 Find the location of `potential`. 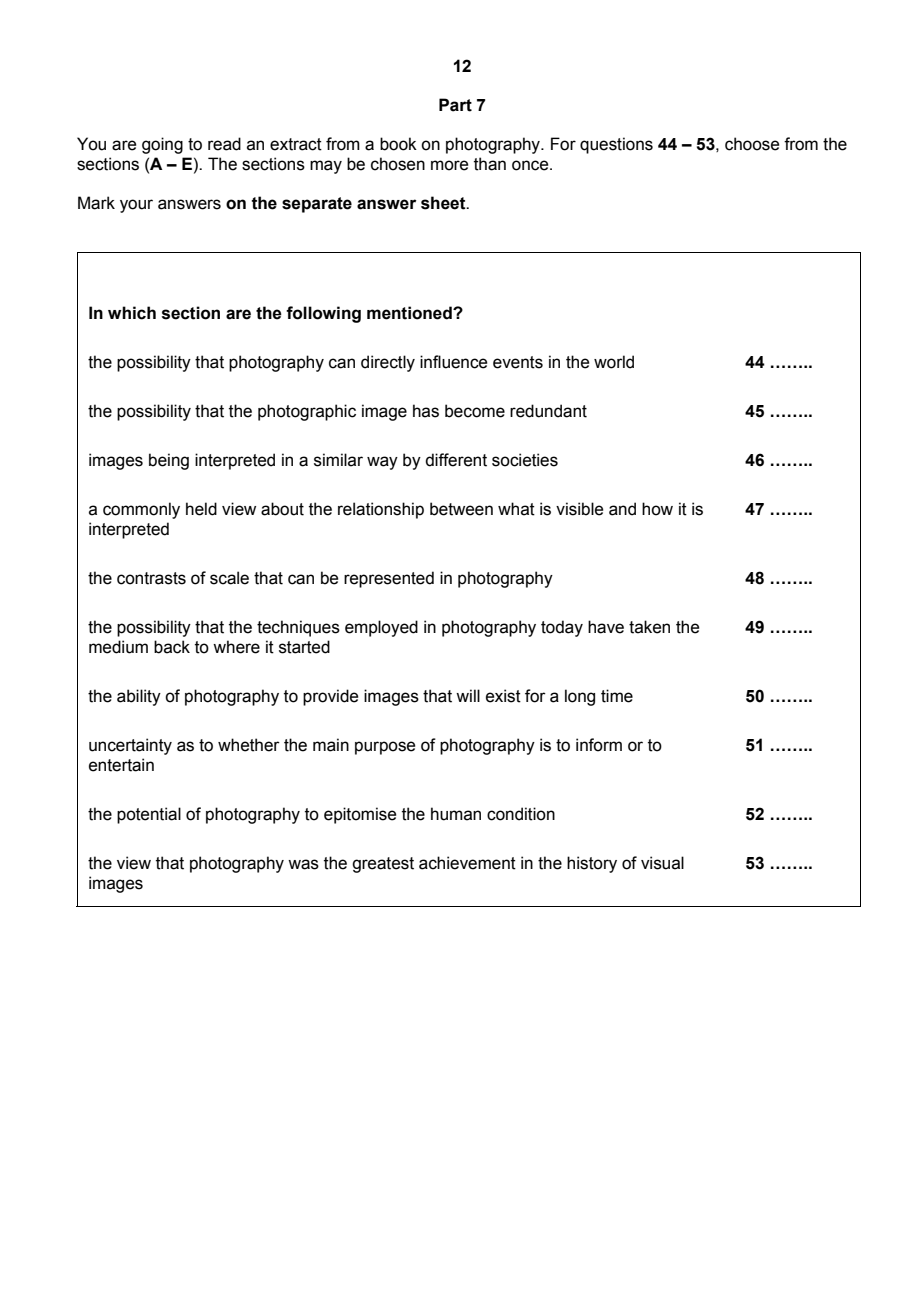

potential is located at coordinates (149, 815).
